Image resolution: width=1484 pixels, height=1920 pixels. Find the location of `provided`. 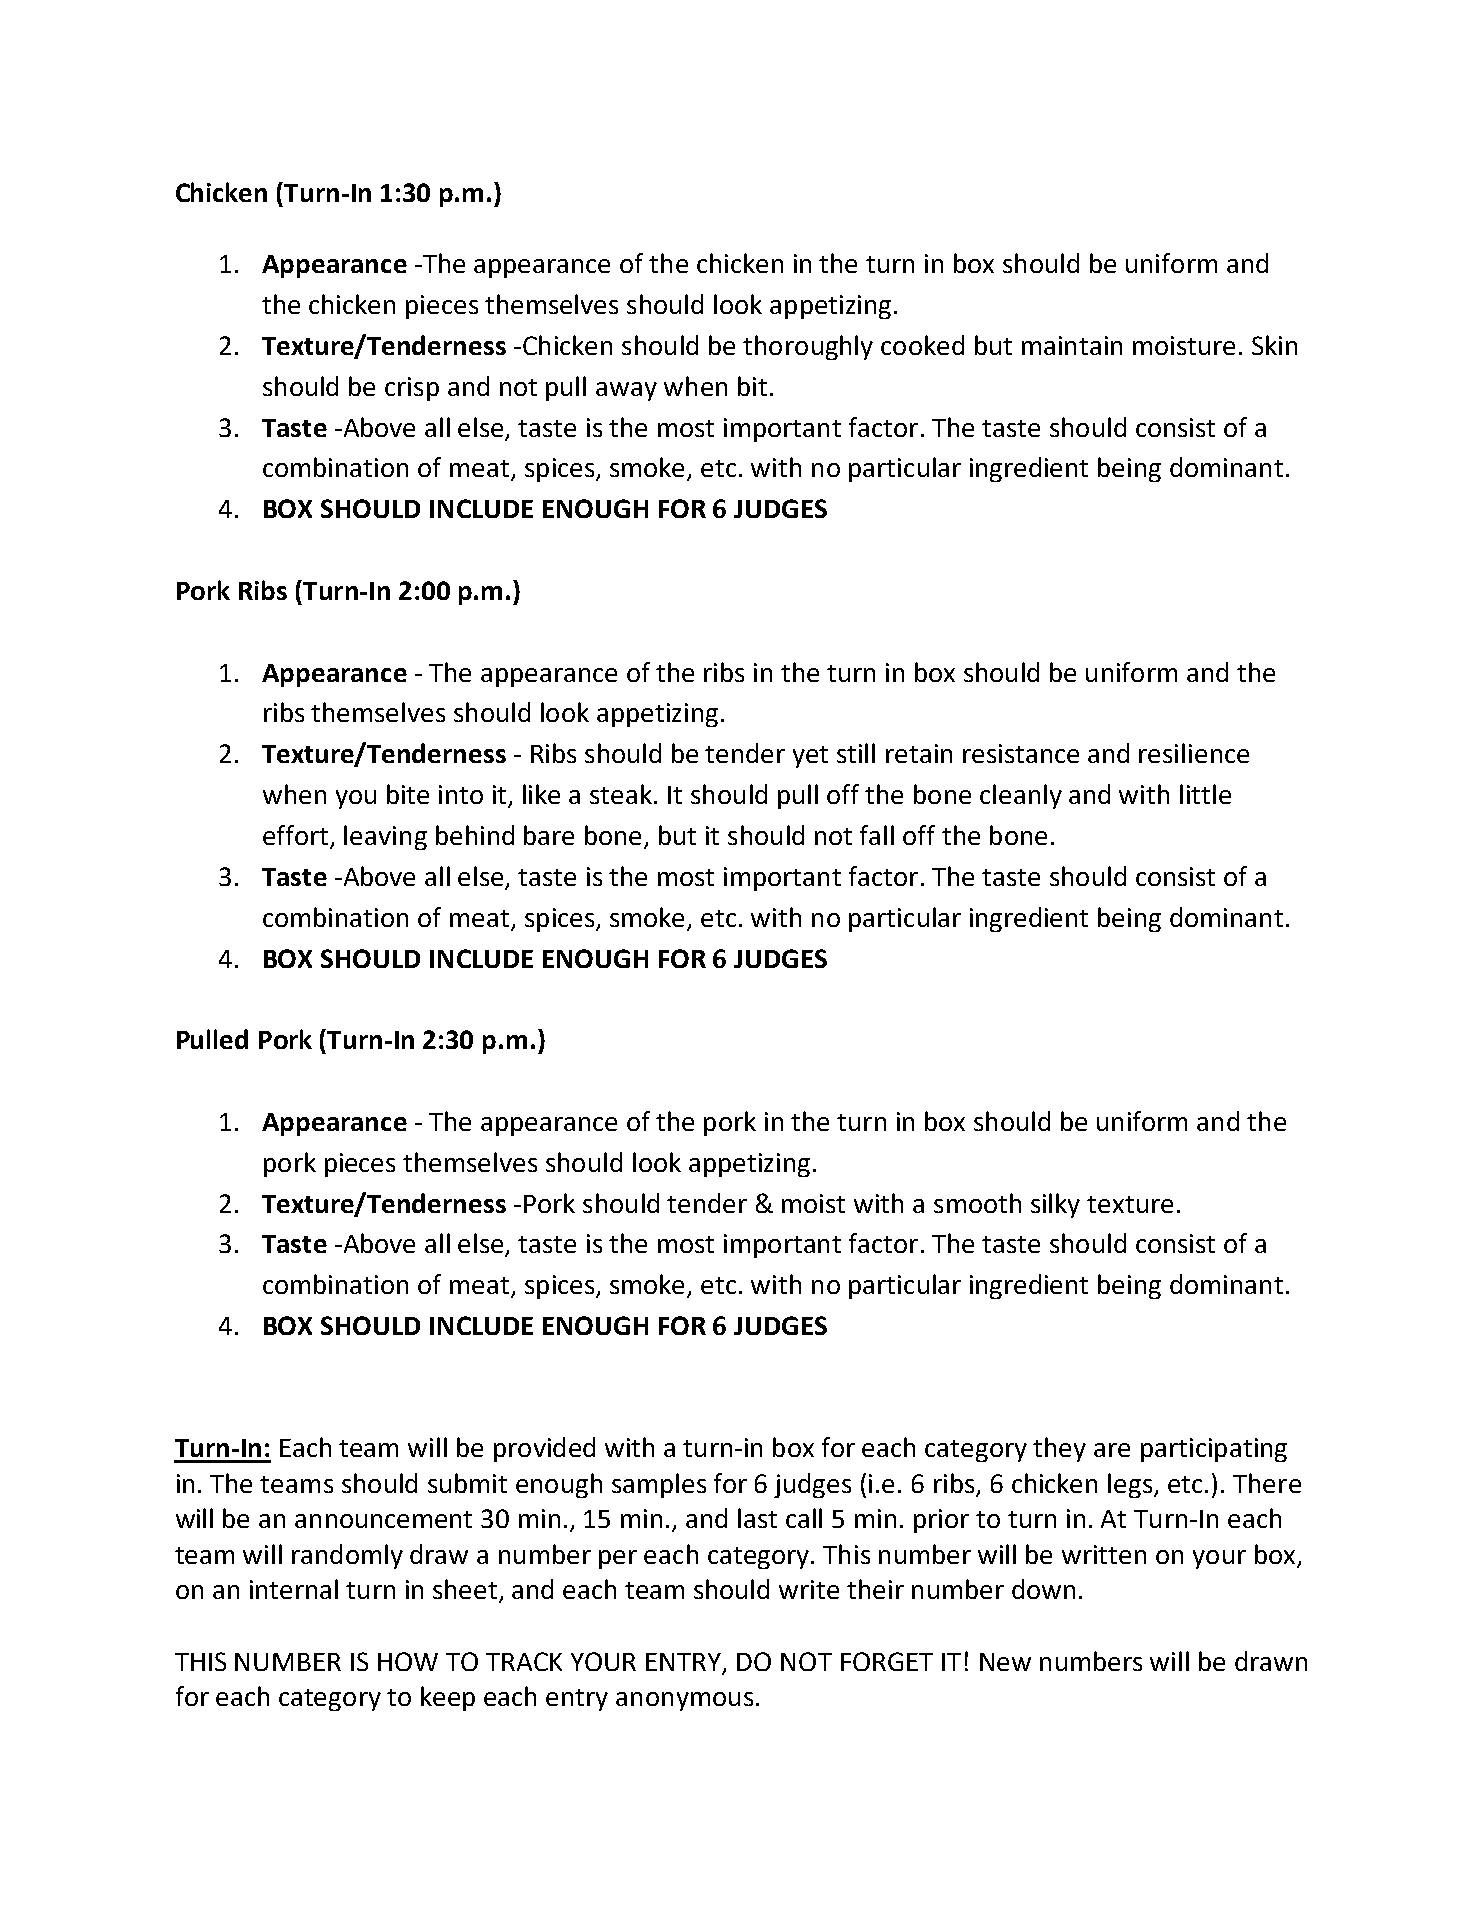

provided is located at coordinates (544, 1449).
